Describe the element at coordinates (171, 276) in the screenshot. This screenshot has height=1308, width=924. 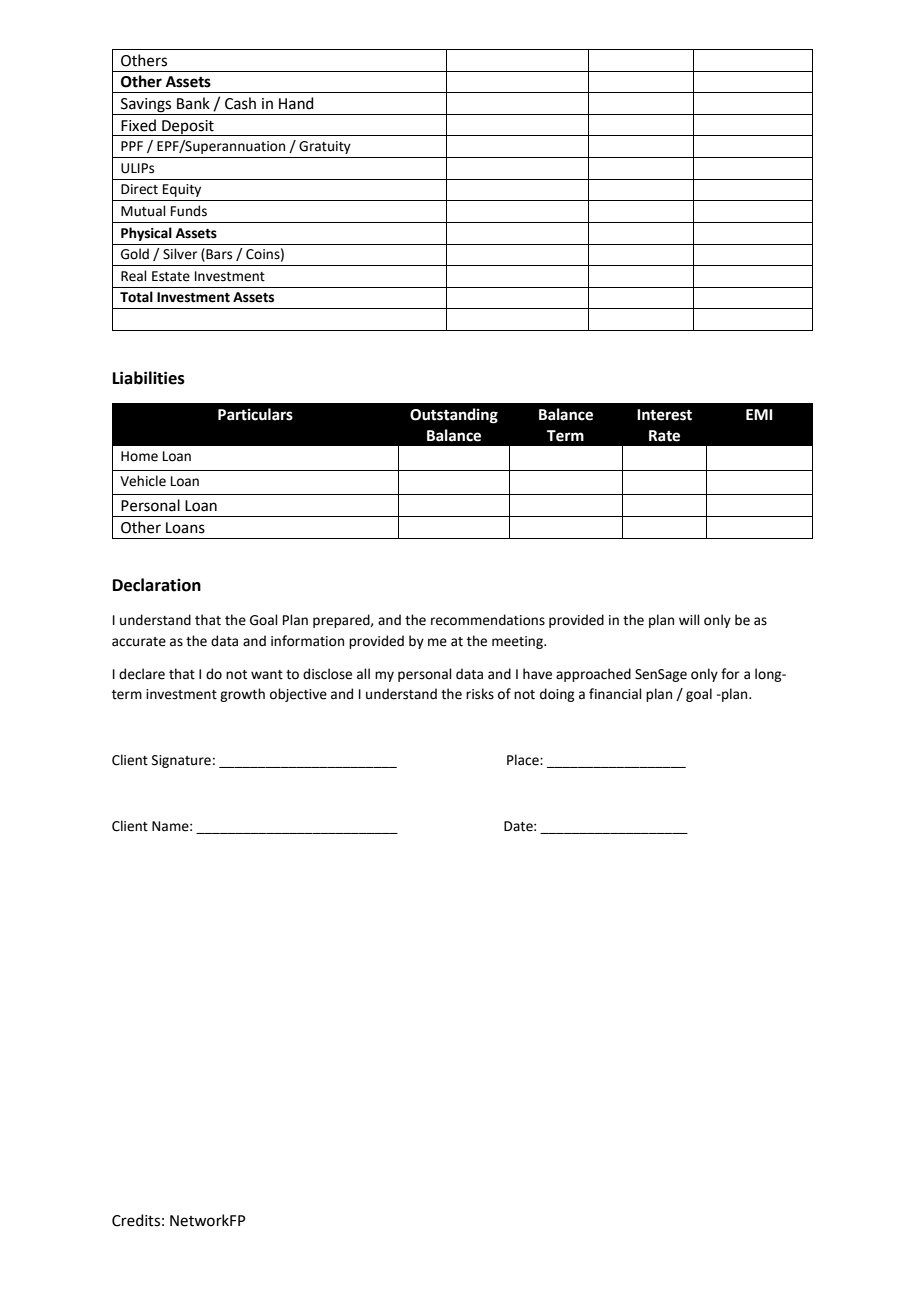
I see `Estate` at that location.
